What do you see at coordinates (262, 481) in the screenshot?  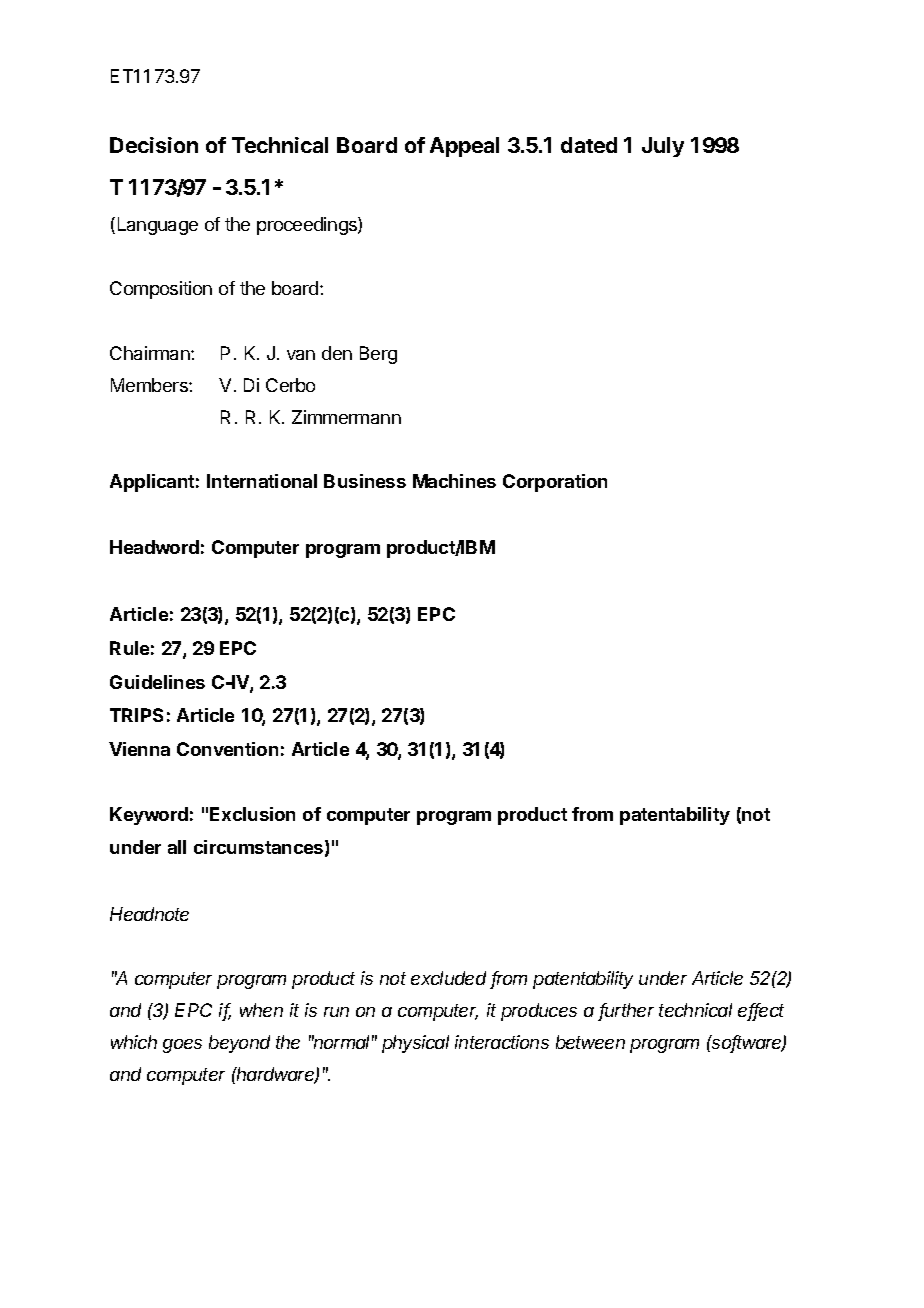 I see `International` at bounding box center [262, 481].
